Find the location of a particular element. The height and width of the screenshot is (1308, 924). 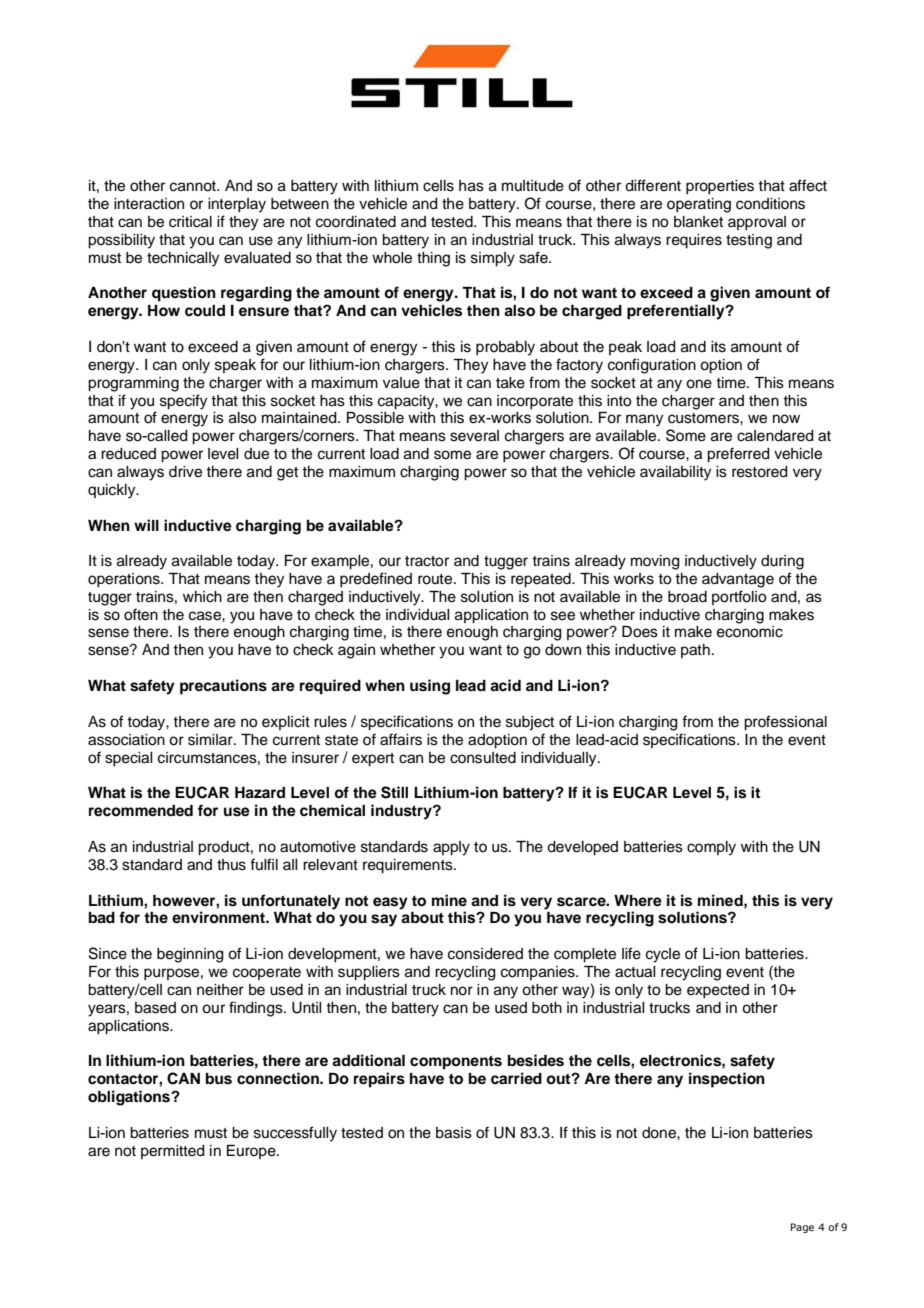

Page is located at coordinates (802, 1228).
